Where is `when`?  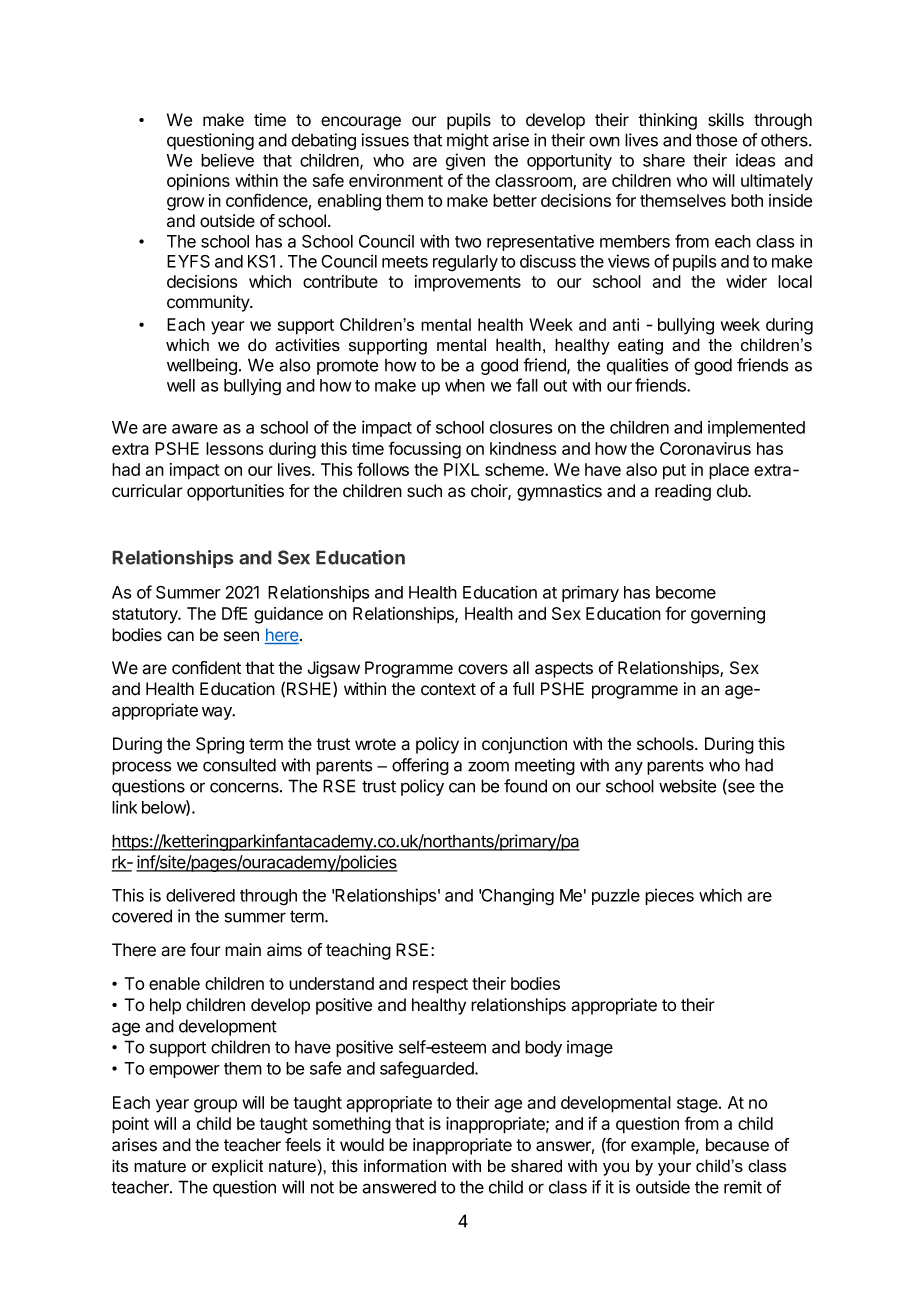
when is located at coordinates (465, 385).
